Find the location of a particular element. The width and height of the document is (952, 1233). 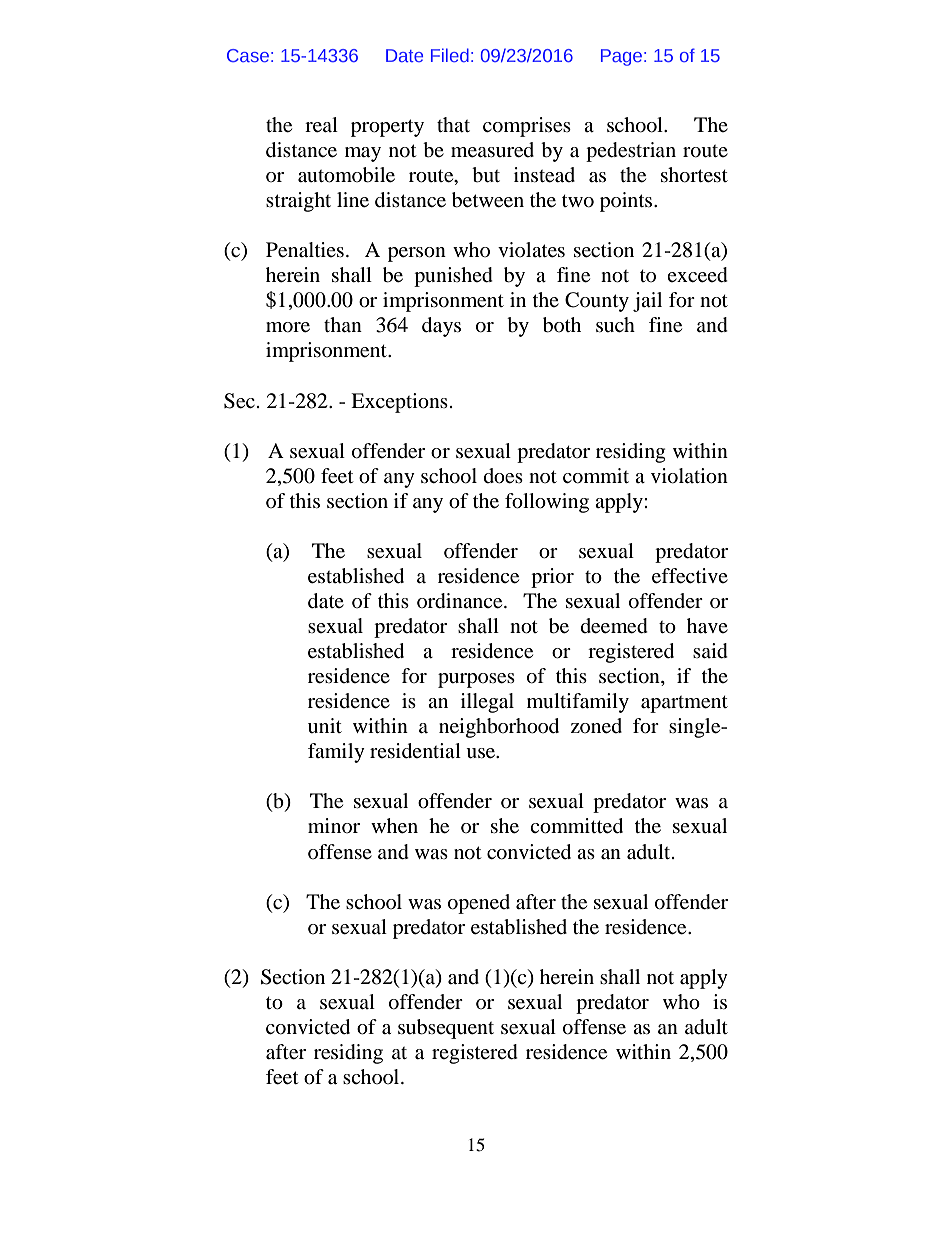

effective is located at coordinates (690, 576).
